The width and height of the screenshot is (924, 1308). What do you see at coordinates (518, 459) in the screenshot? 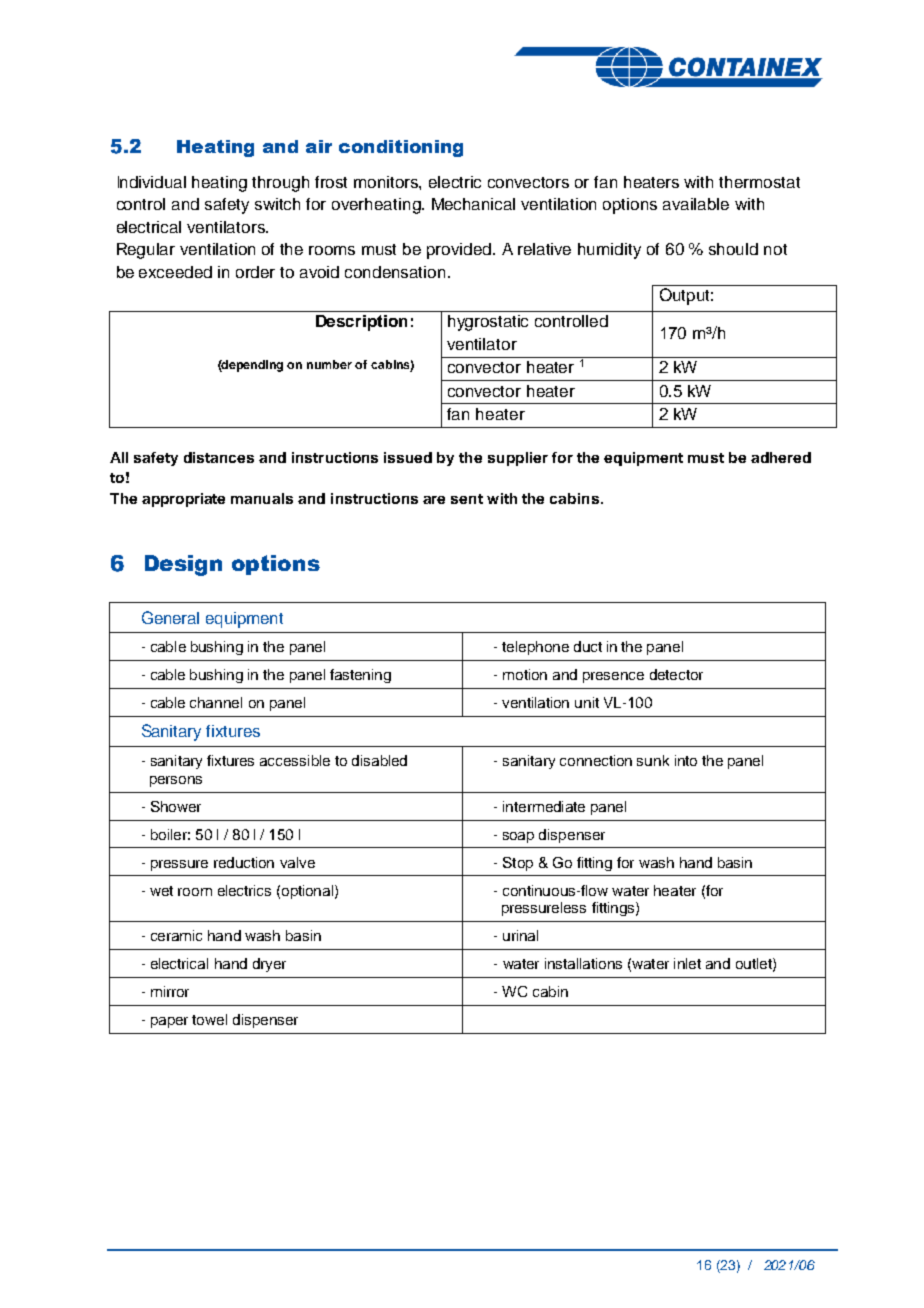
I see `supplier` at bounding box center [518, 459].
